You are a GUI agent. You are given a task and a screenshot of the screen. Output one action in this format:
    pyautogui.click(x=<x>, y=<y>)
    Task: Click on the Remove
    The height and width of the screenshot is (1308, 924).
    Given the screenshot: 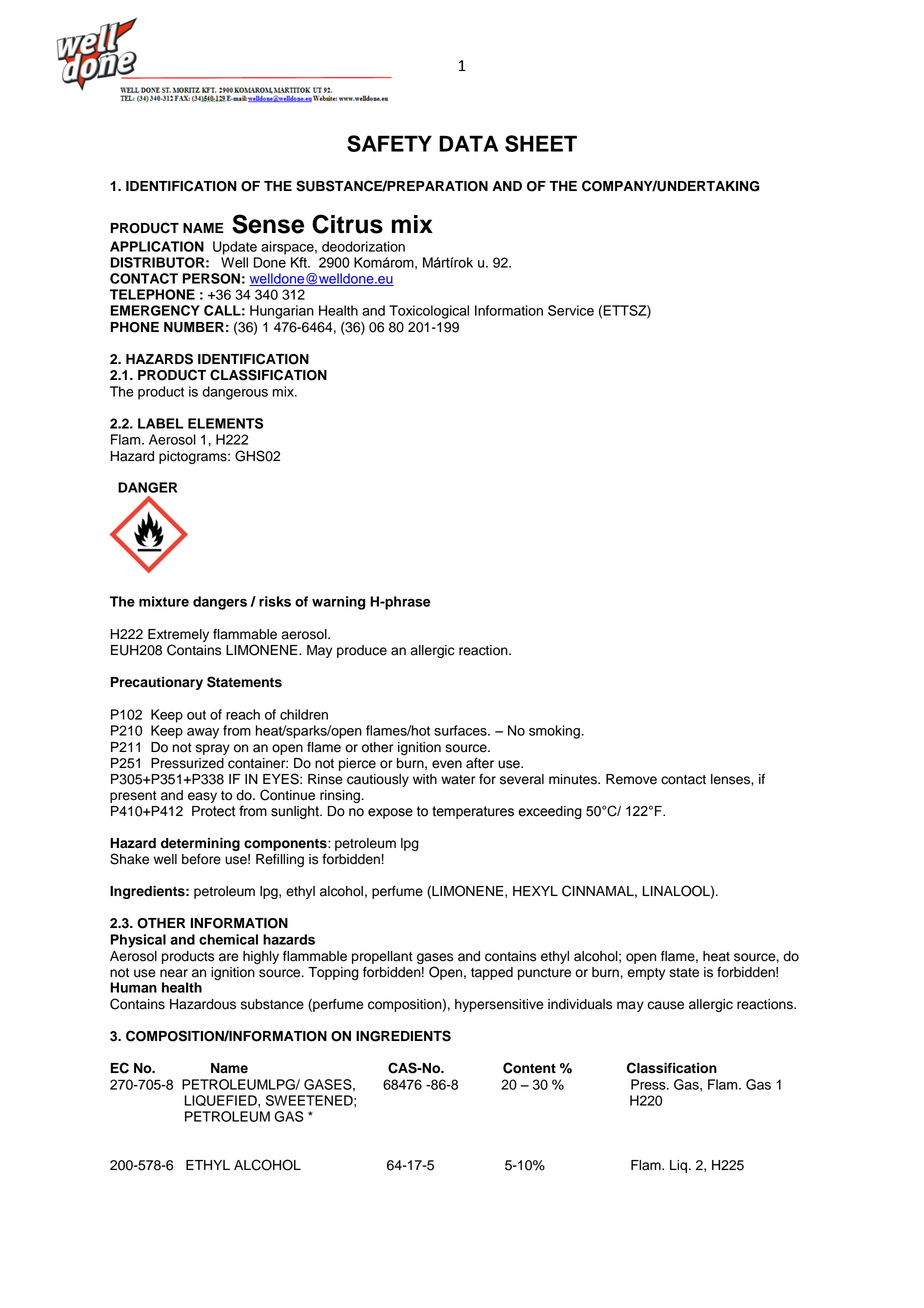 What is the action you would take?
    pyautogui.click(x=631, y=779)
